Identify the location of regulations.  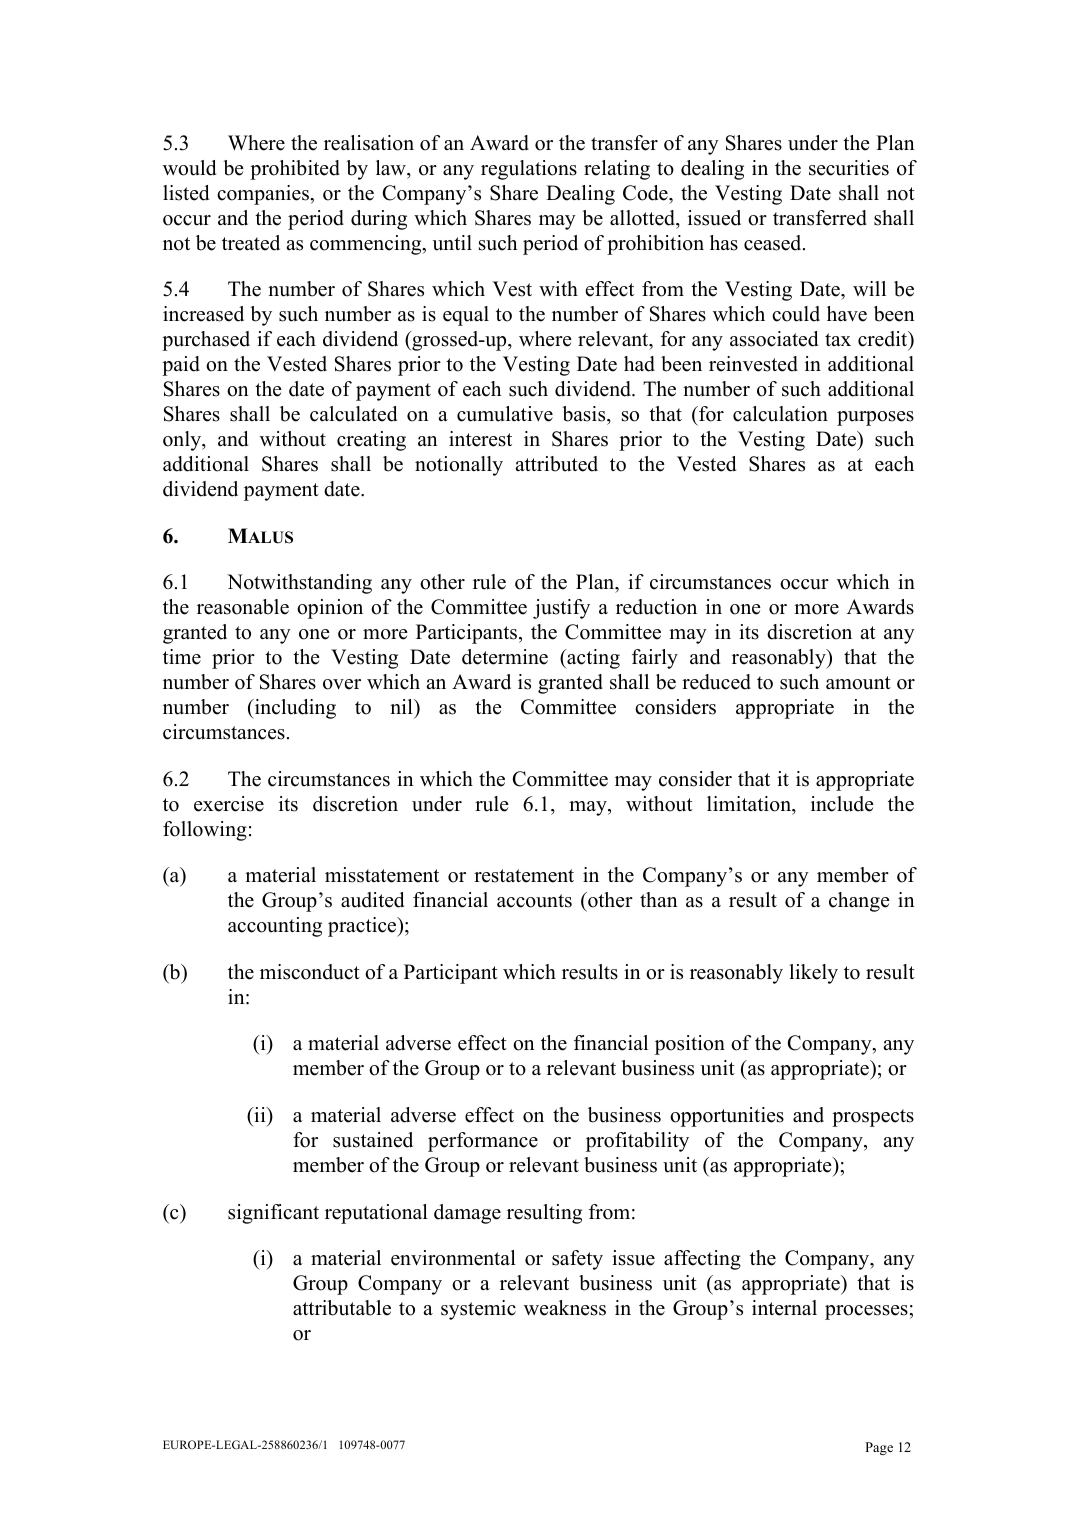
(529, 170).
